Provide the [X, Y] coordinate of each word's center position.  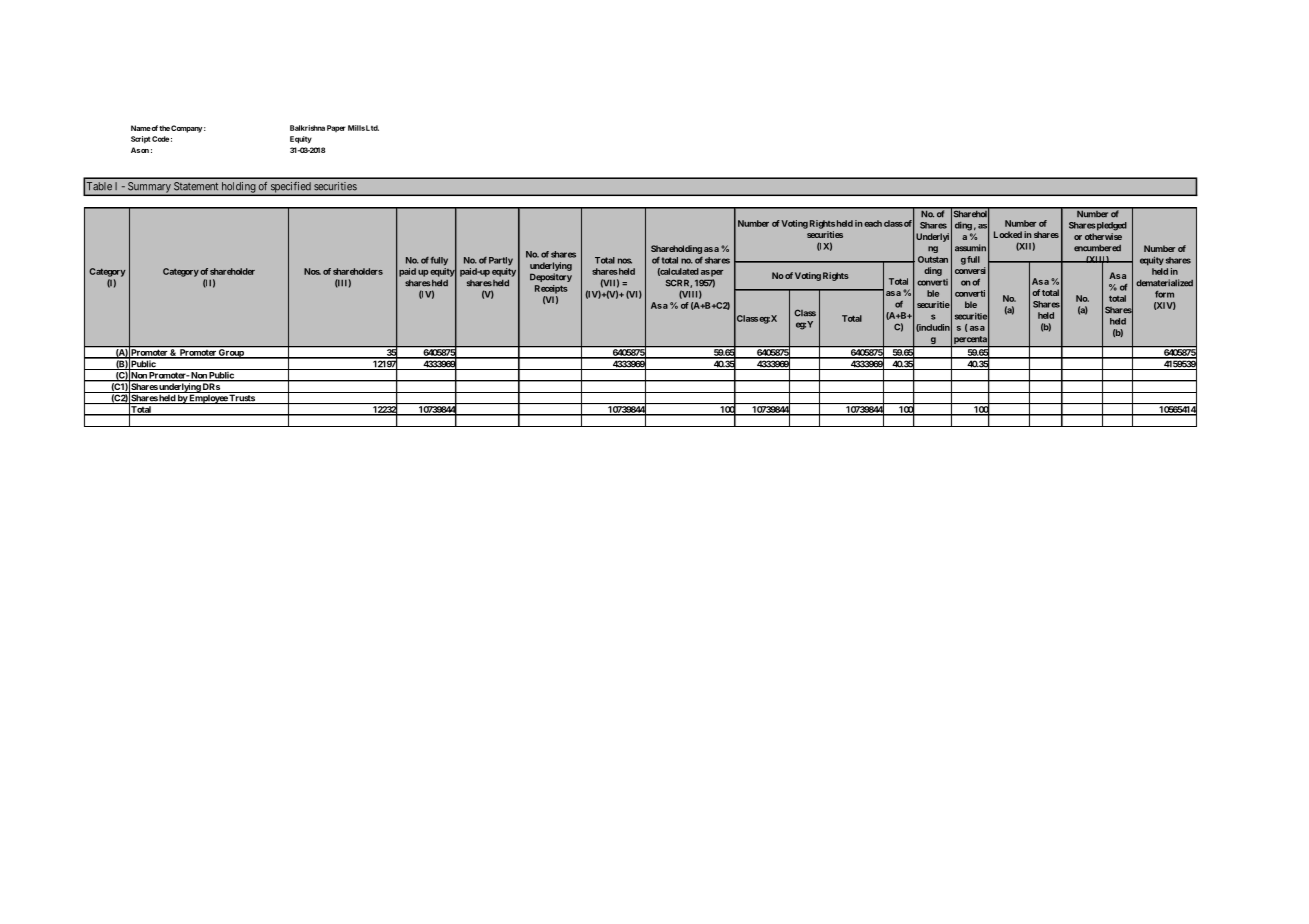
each [873, 223]
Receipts [551, 289]
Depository [551, 277]
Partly [501, 261]
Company [186, 129]
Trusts [242, 399]
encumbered [1097, 248]
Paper [336, 128]
